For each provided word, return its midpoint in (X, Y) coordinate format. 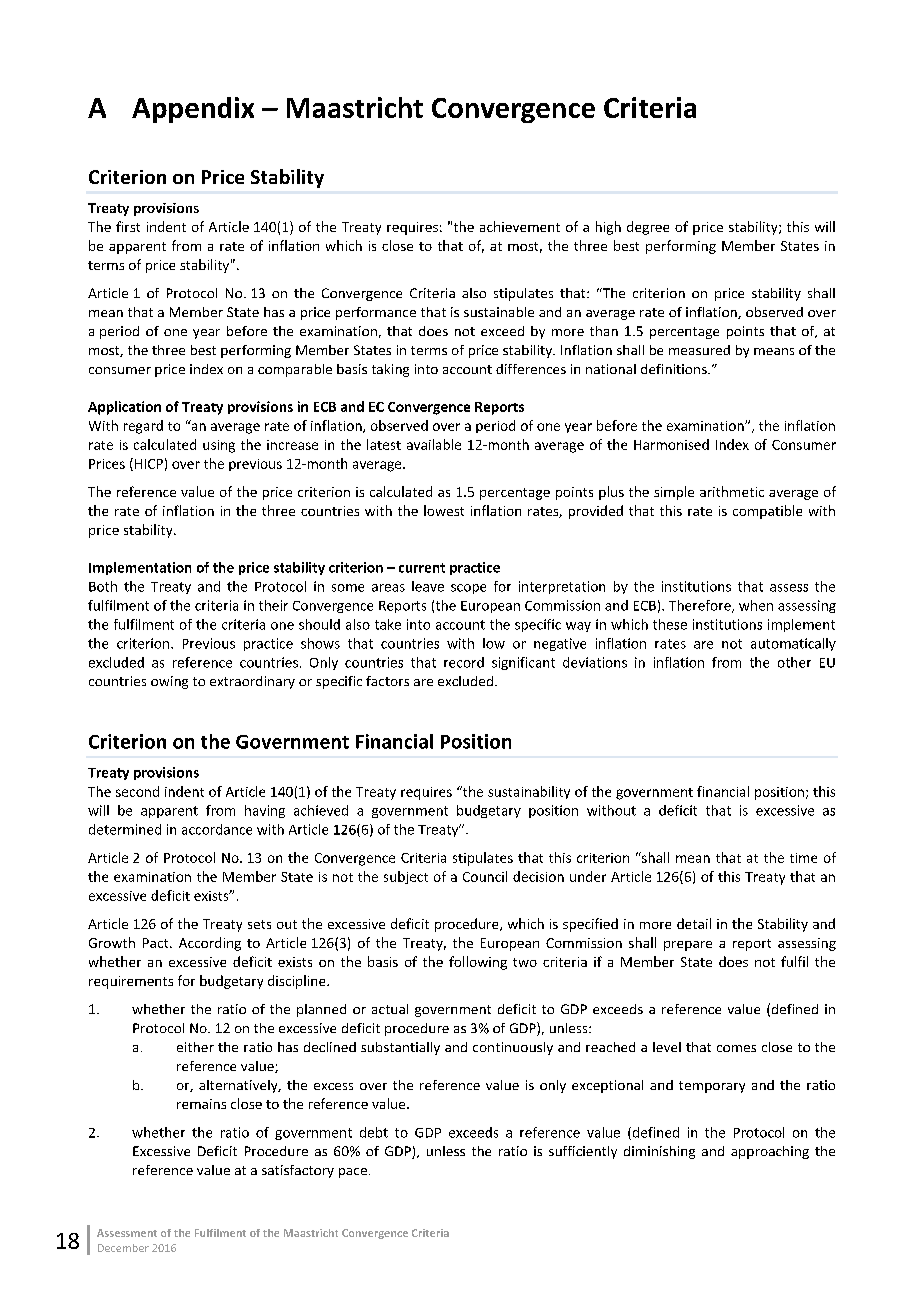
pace (353, 1173)
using (219, 446)
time (803, 858)
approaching (770, 1152)
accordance (217, 829)
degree (648, 228)
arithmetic (732, 491)
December (123, 1248)
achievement (520, 226)
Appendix (193, 110)
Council (485, 876)
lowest (444, 510)
